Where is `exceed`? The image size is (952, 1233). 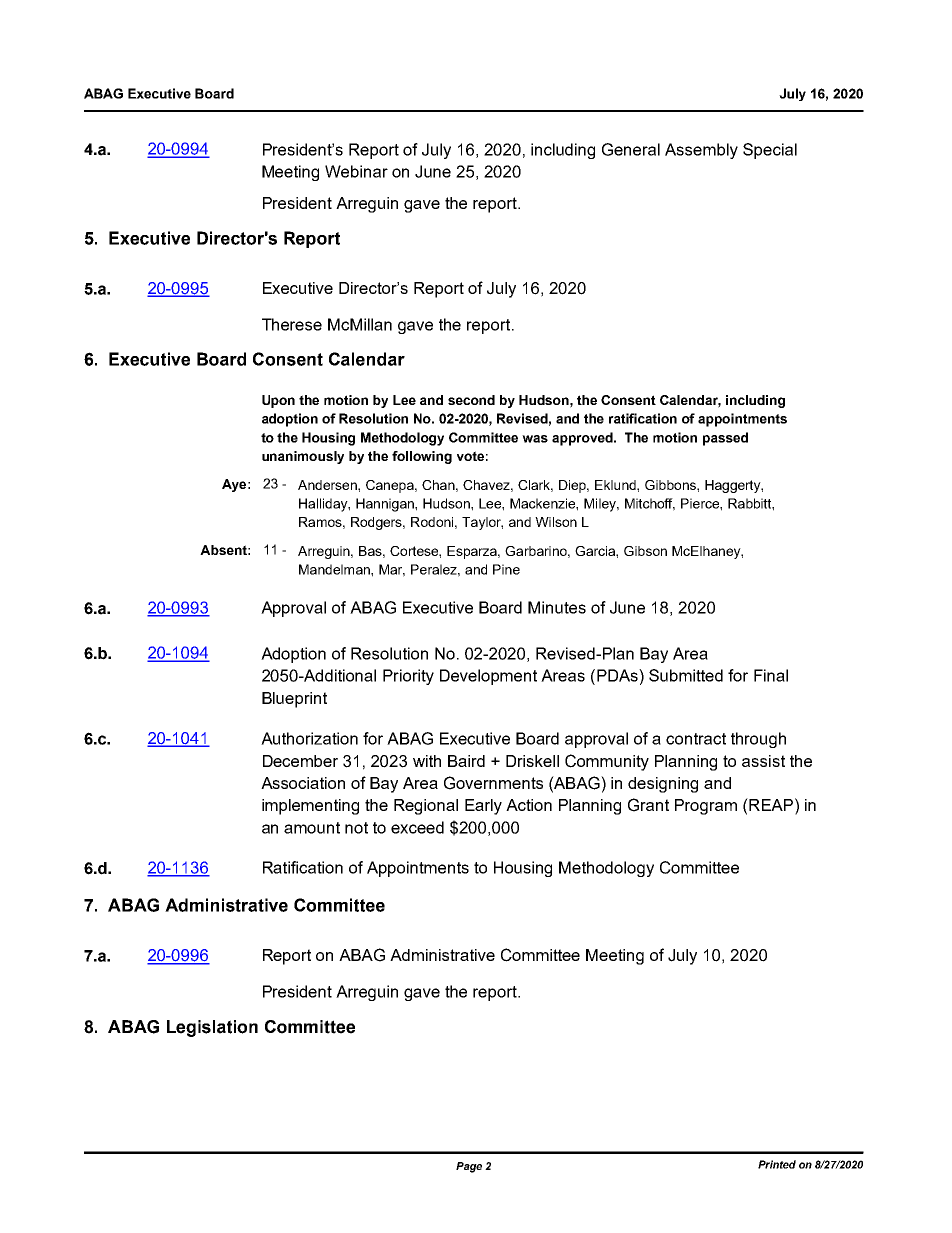 exceed is located at coordinates (417, 827).
